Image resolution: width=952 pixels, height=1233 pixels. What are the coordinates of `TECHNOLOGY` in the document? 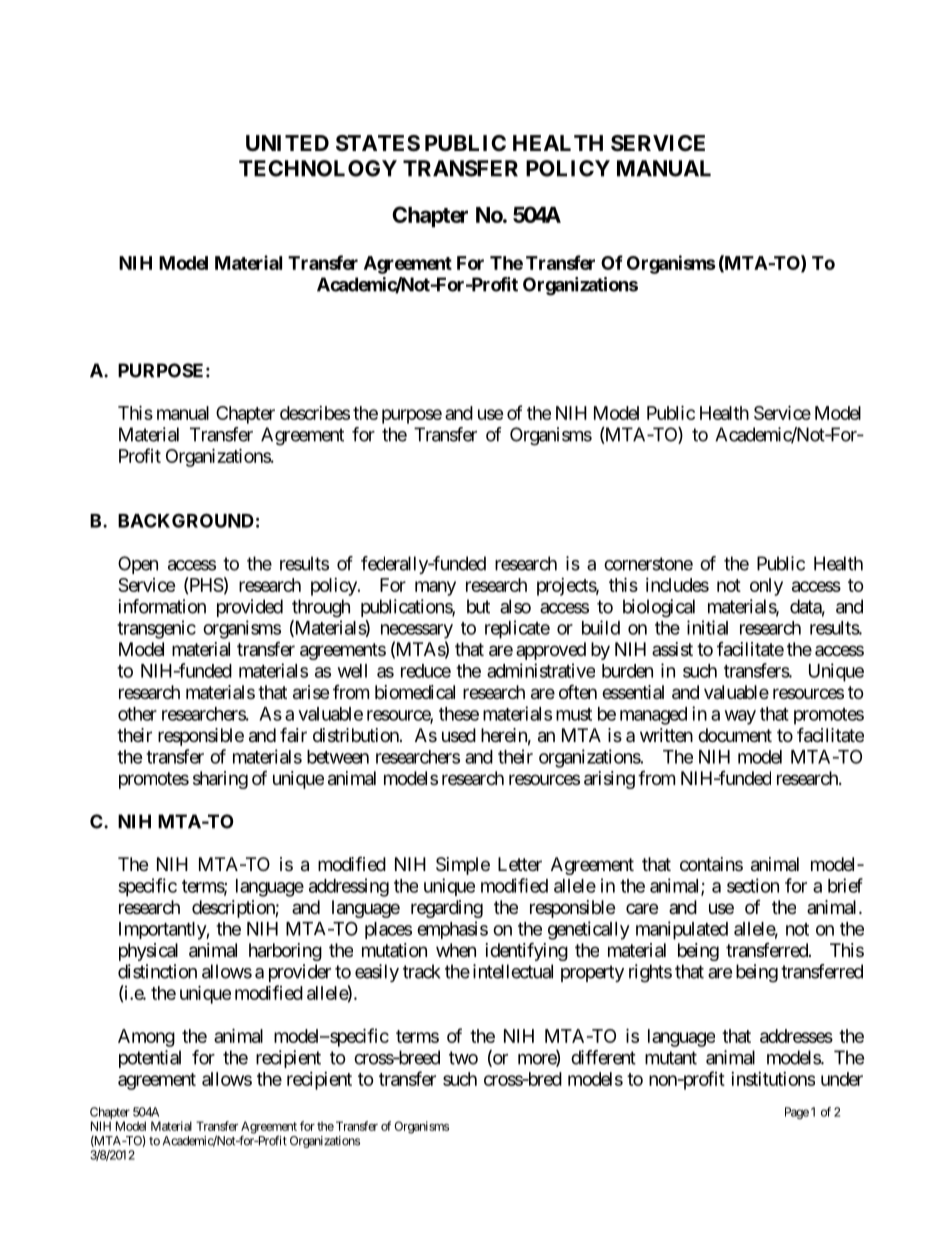 It's located at (318, 168).
